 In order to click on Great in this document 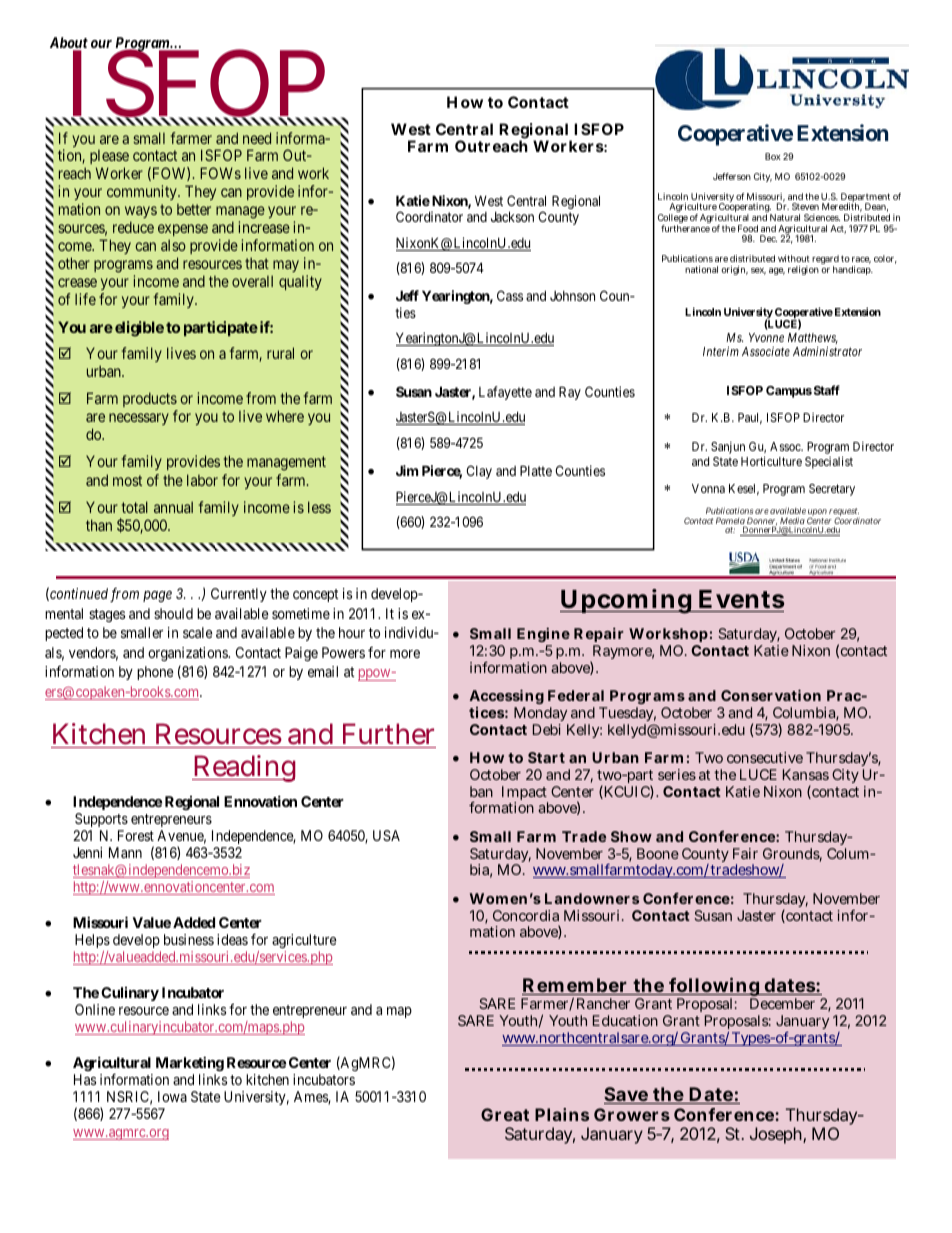, I will do `click(505, 1114)`.
